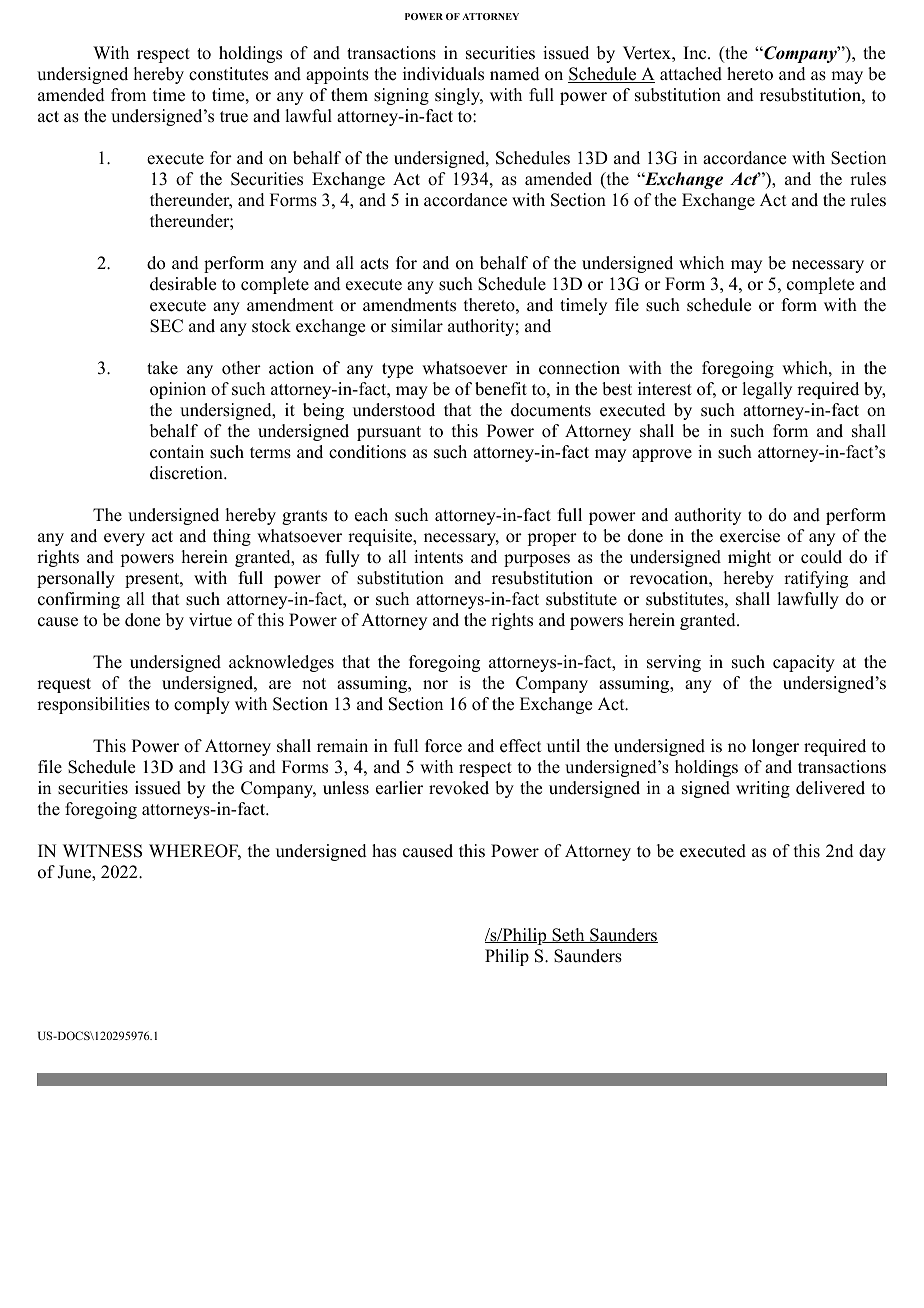  Describe the element at coordinates (443, 74) in the screenshot. I see `individuals` at that location.
